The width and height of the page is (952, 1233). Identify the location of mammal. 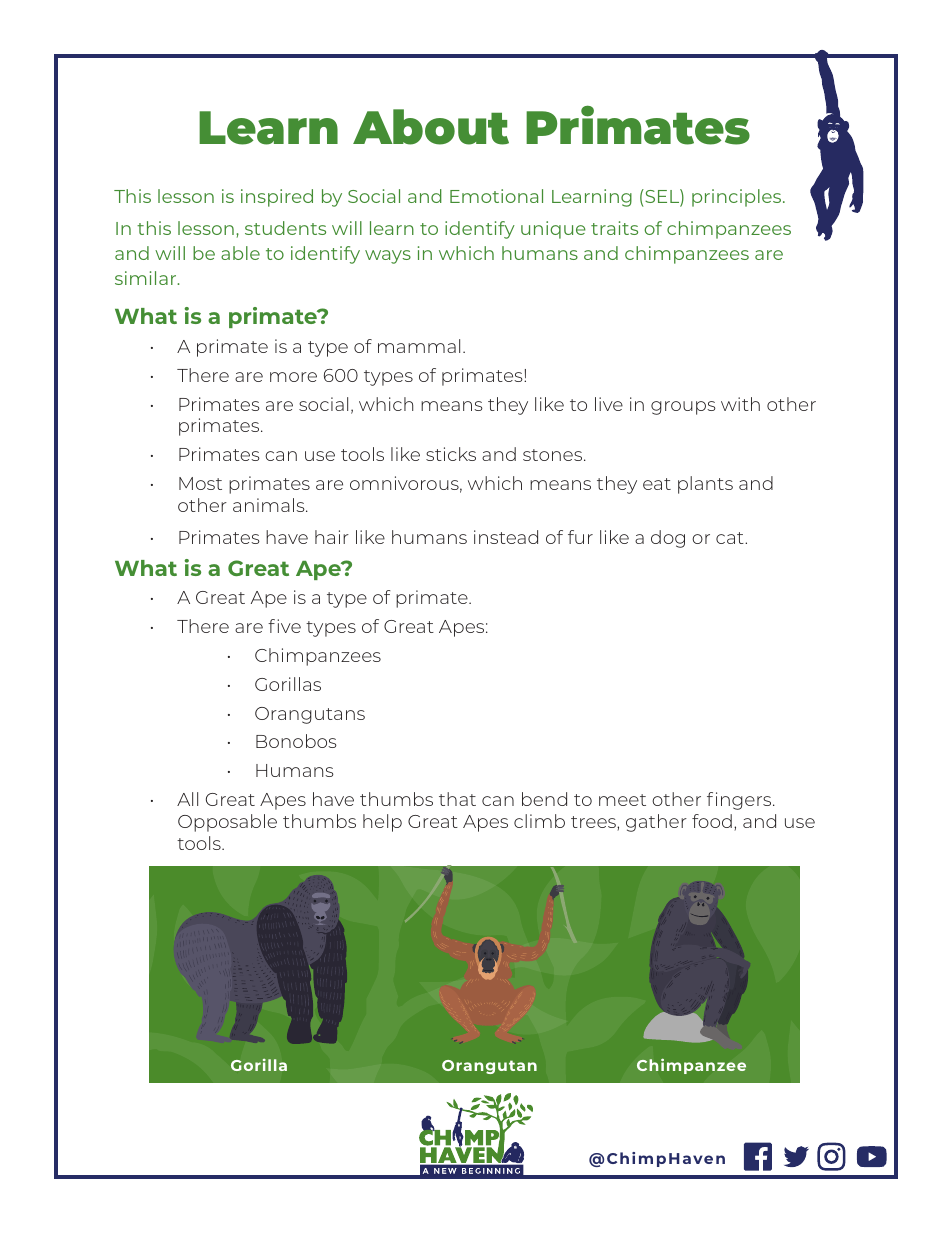
(419, 346).
